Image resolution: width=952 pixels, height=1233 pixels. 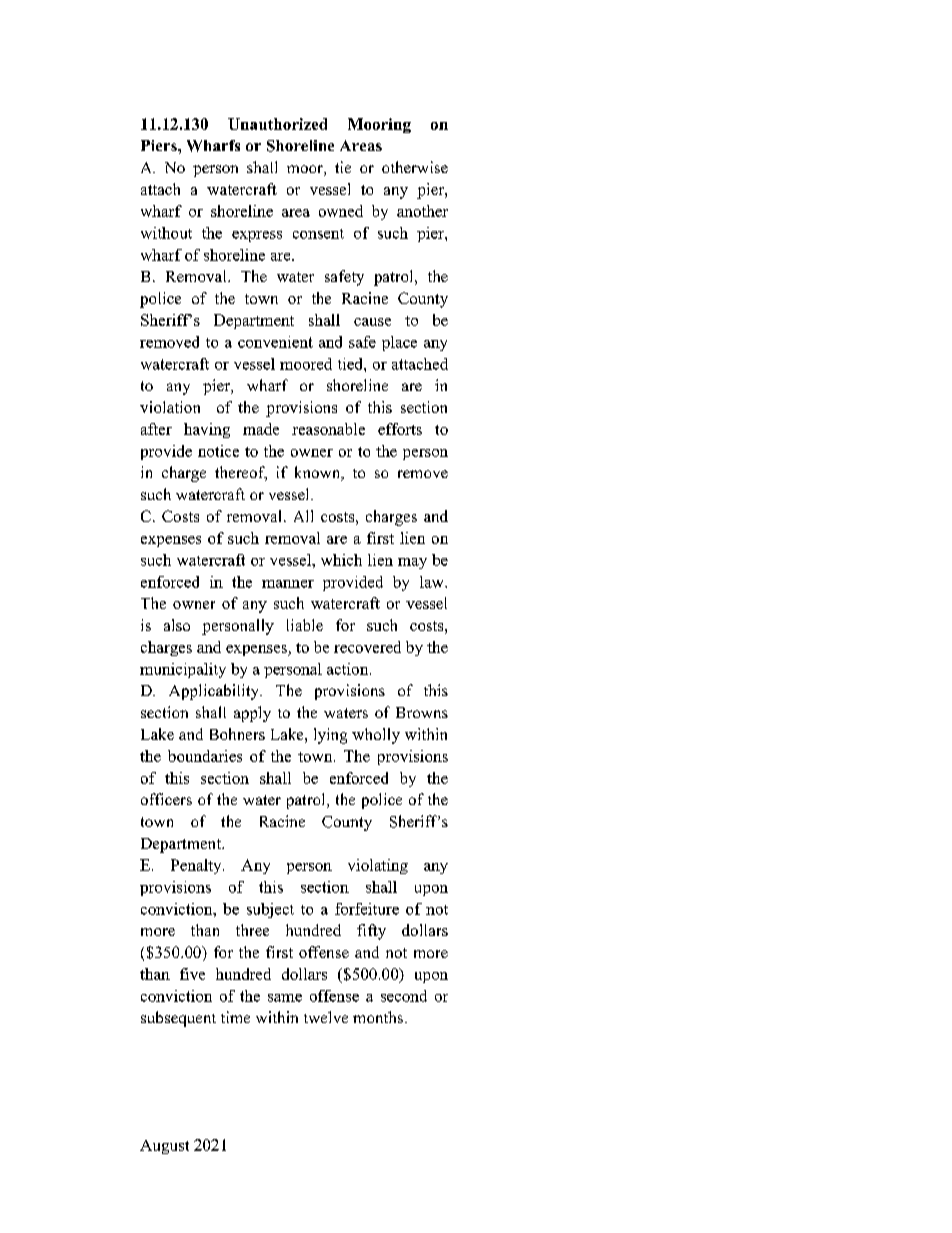 I want to click on months, so click(x=378, y=1017).
